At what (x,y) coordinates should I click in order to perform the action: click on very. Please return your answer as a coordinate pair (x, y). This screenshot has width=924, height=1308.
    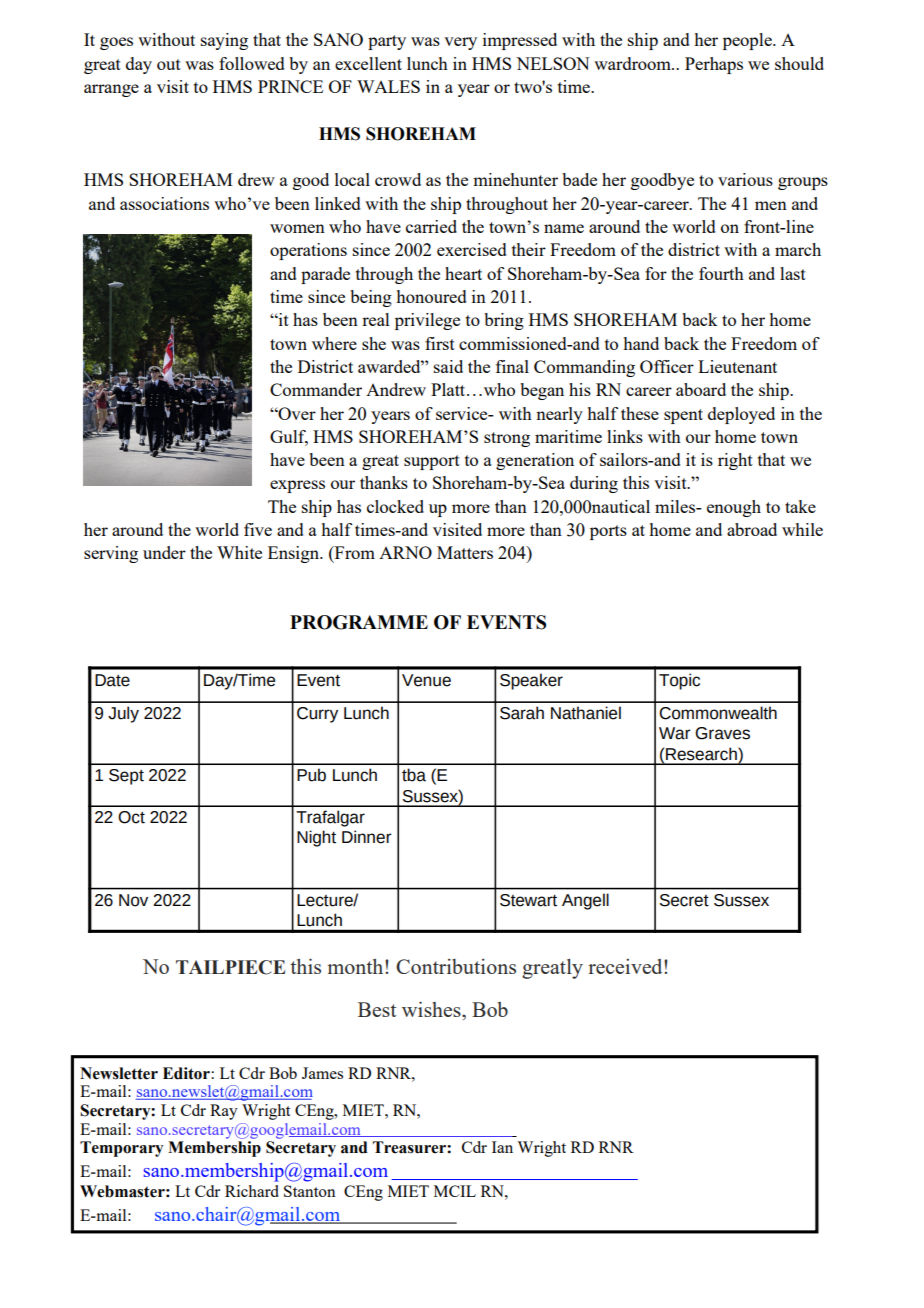
    Looking at the image, I should click on (460, 43).
